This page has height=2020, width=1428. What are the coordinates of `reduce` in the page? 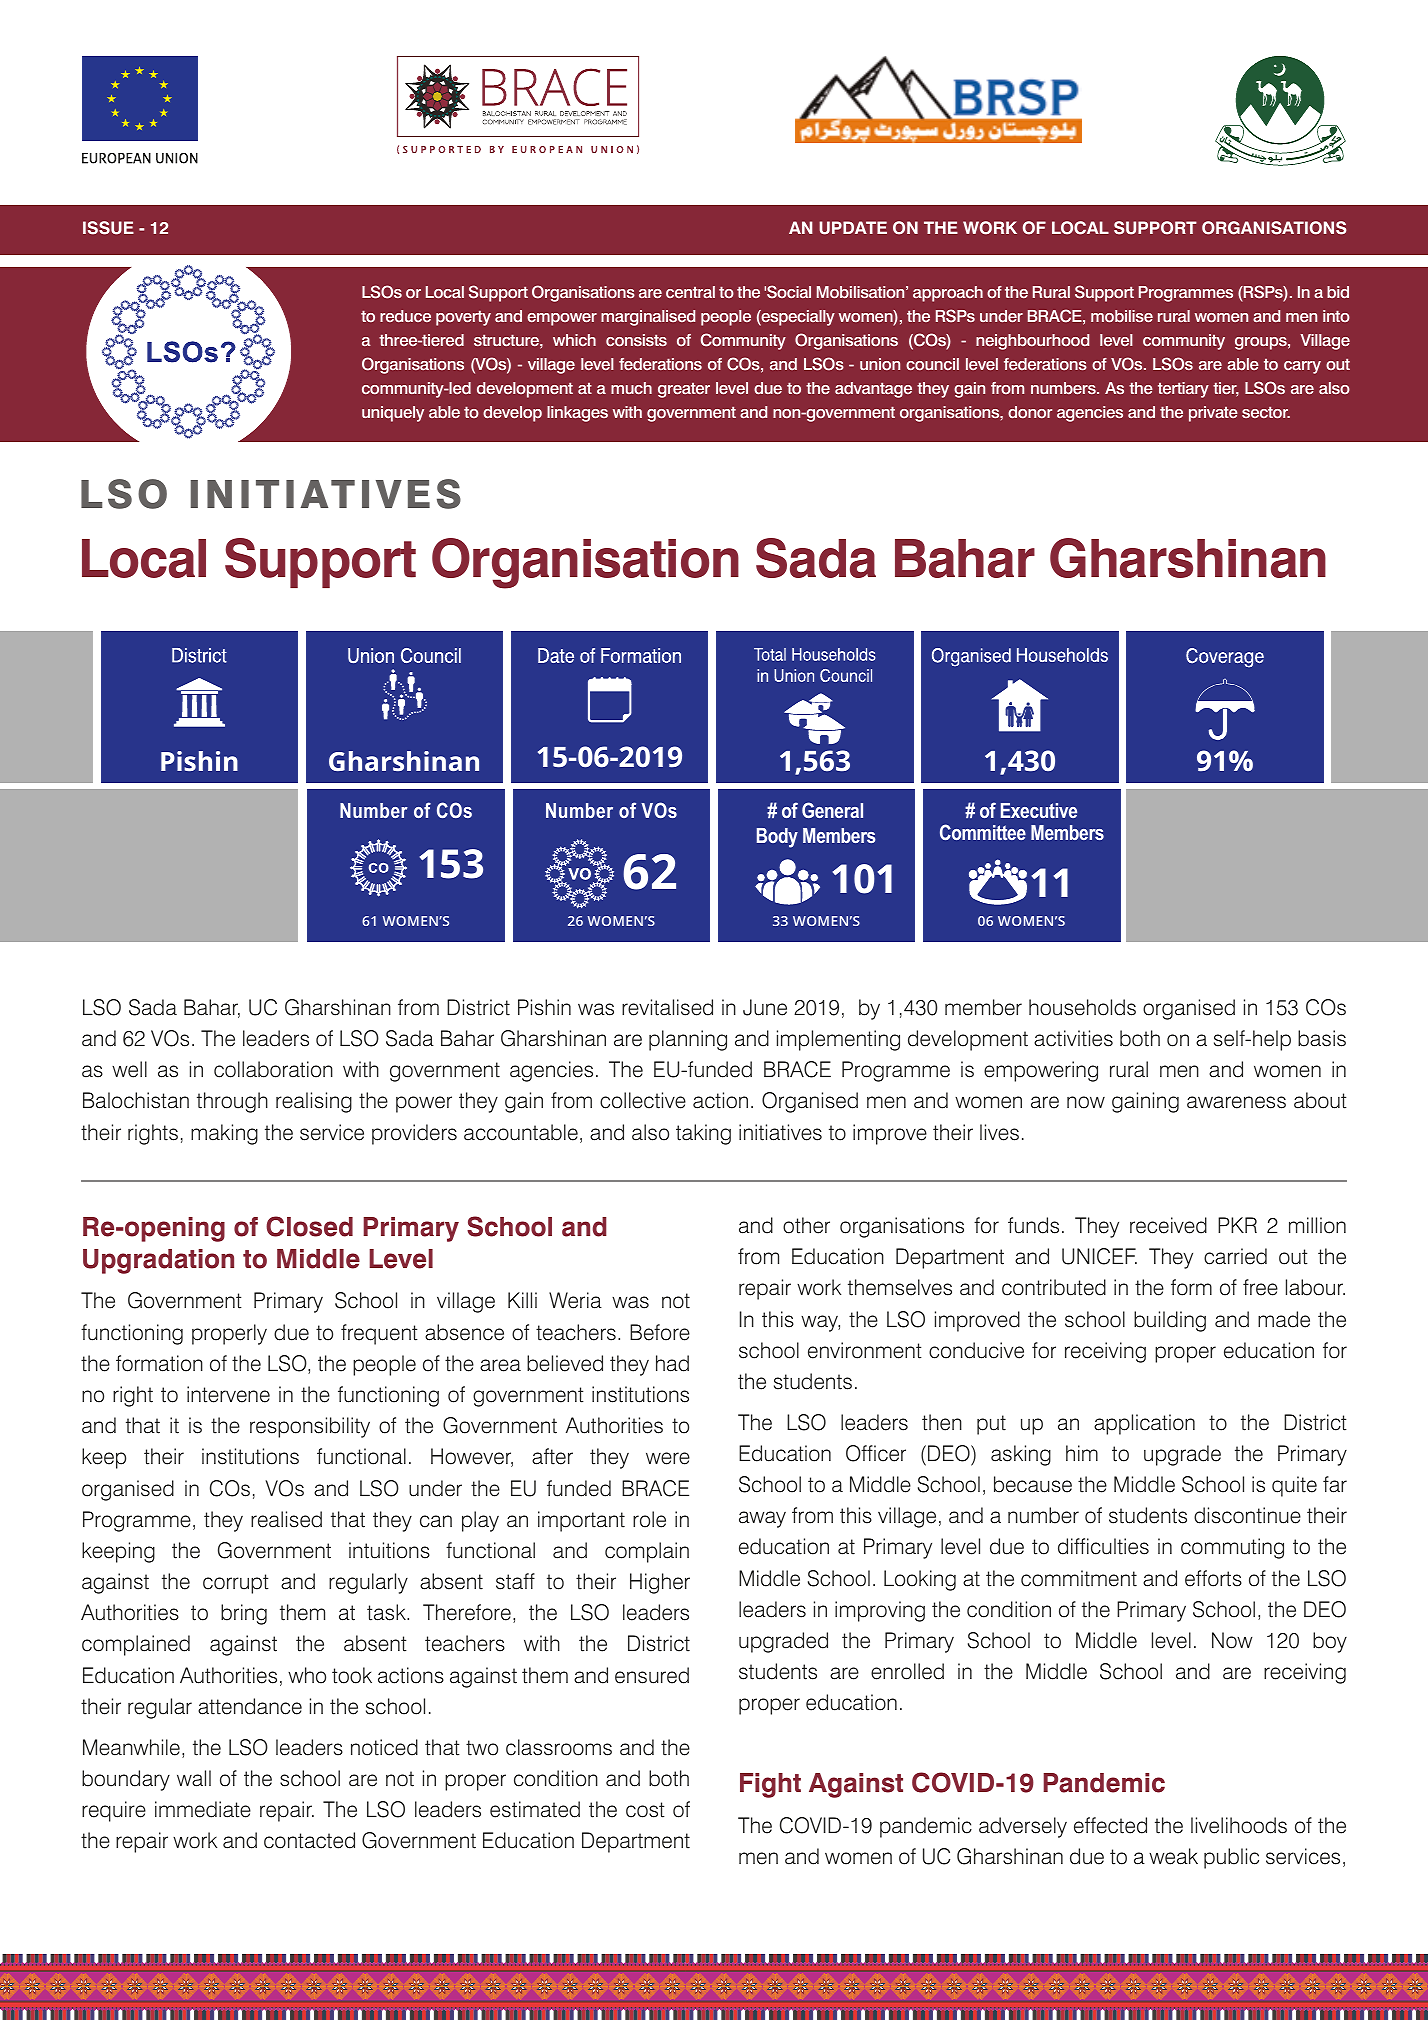 It's located at (405, 316).
